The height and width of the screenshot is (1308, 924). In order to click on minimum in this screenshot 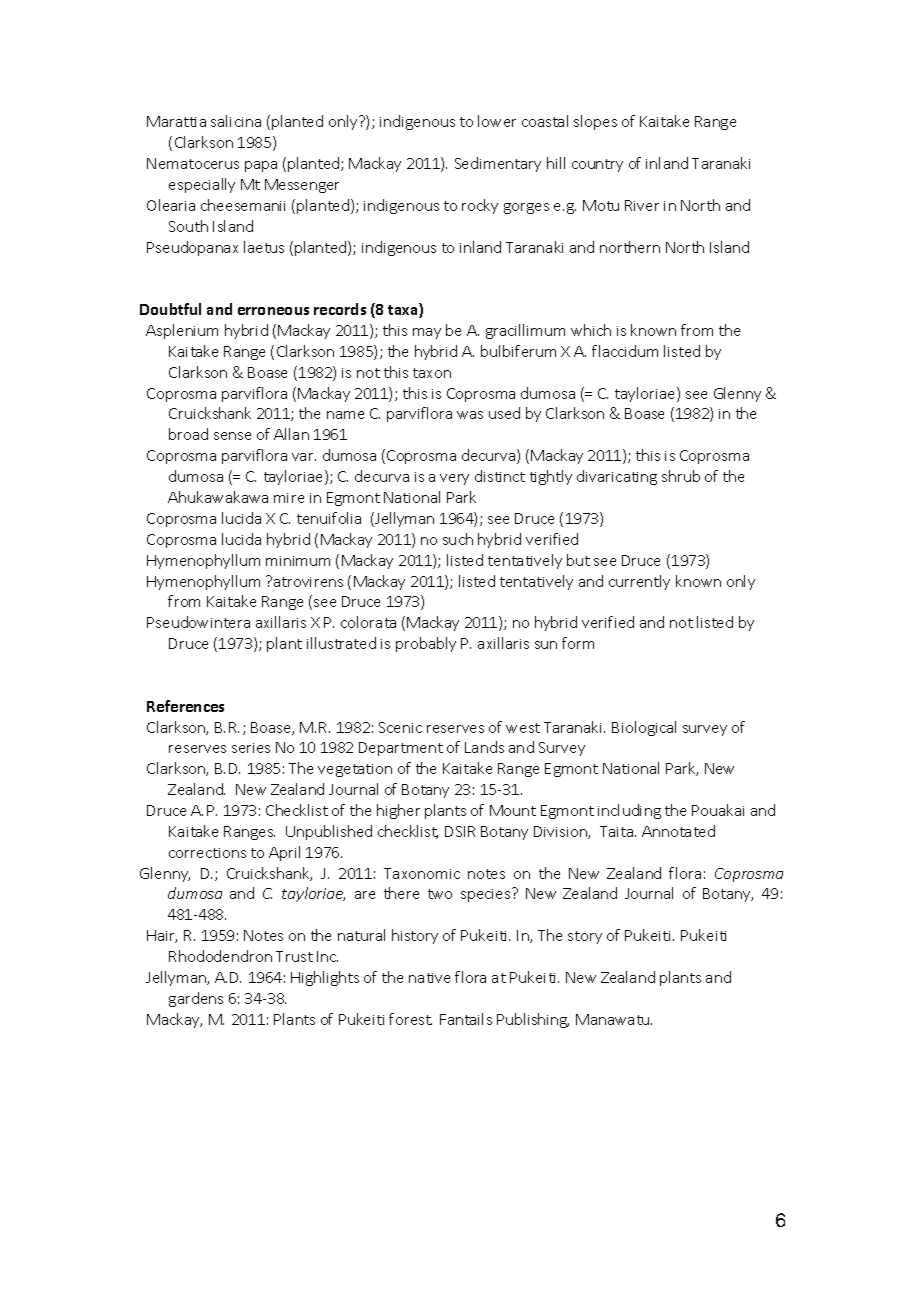, I will do `click(298, 561)`.
